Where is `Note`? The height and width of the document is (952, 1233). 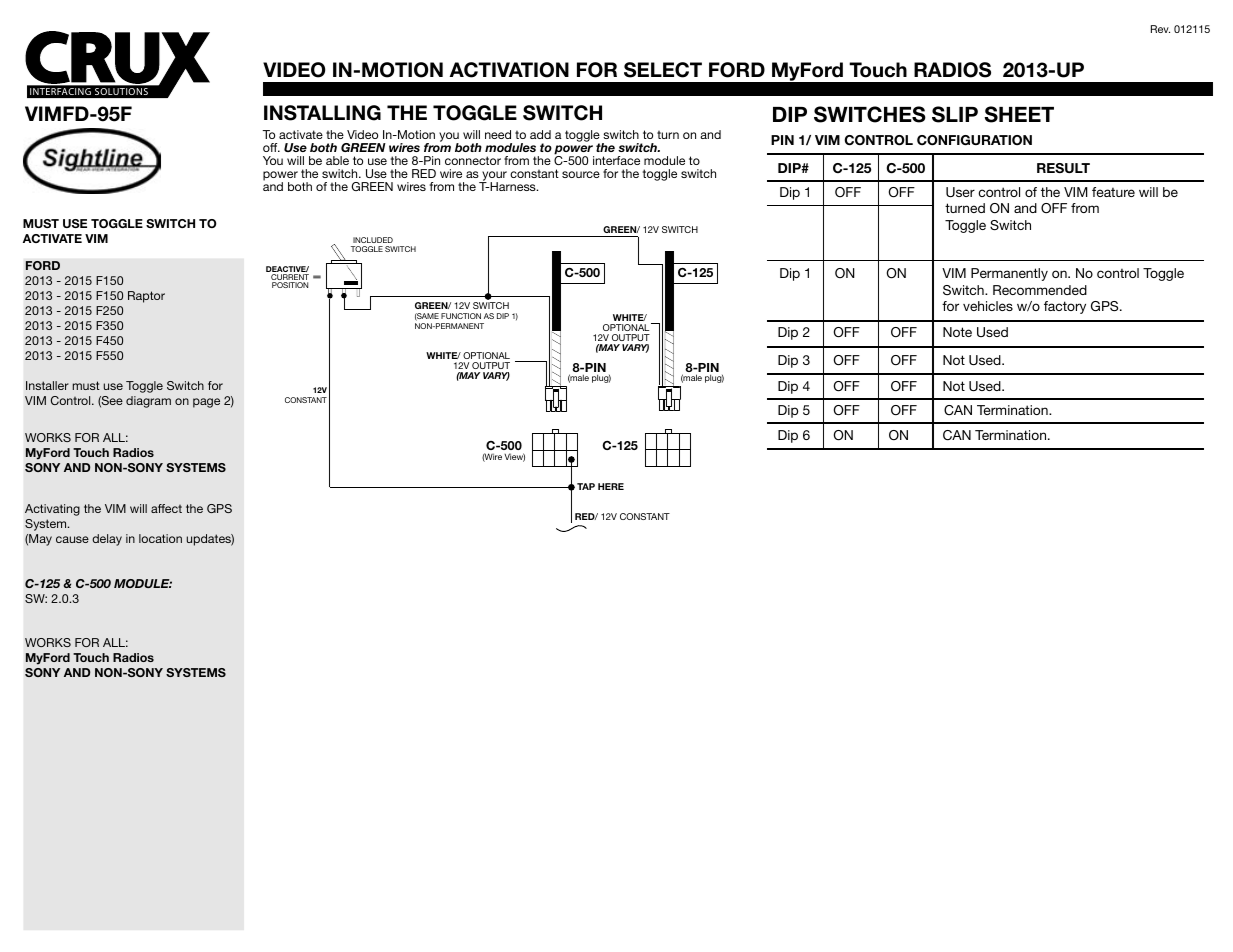 Note is located at coordinates (957, 332).
